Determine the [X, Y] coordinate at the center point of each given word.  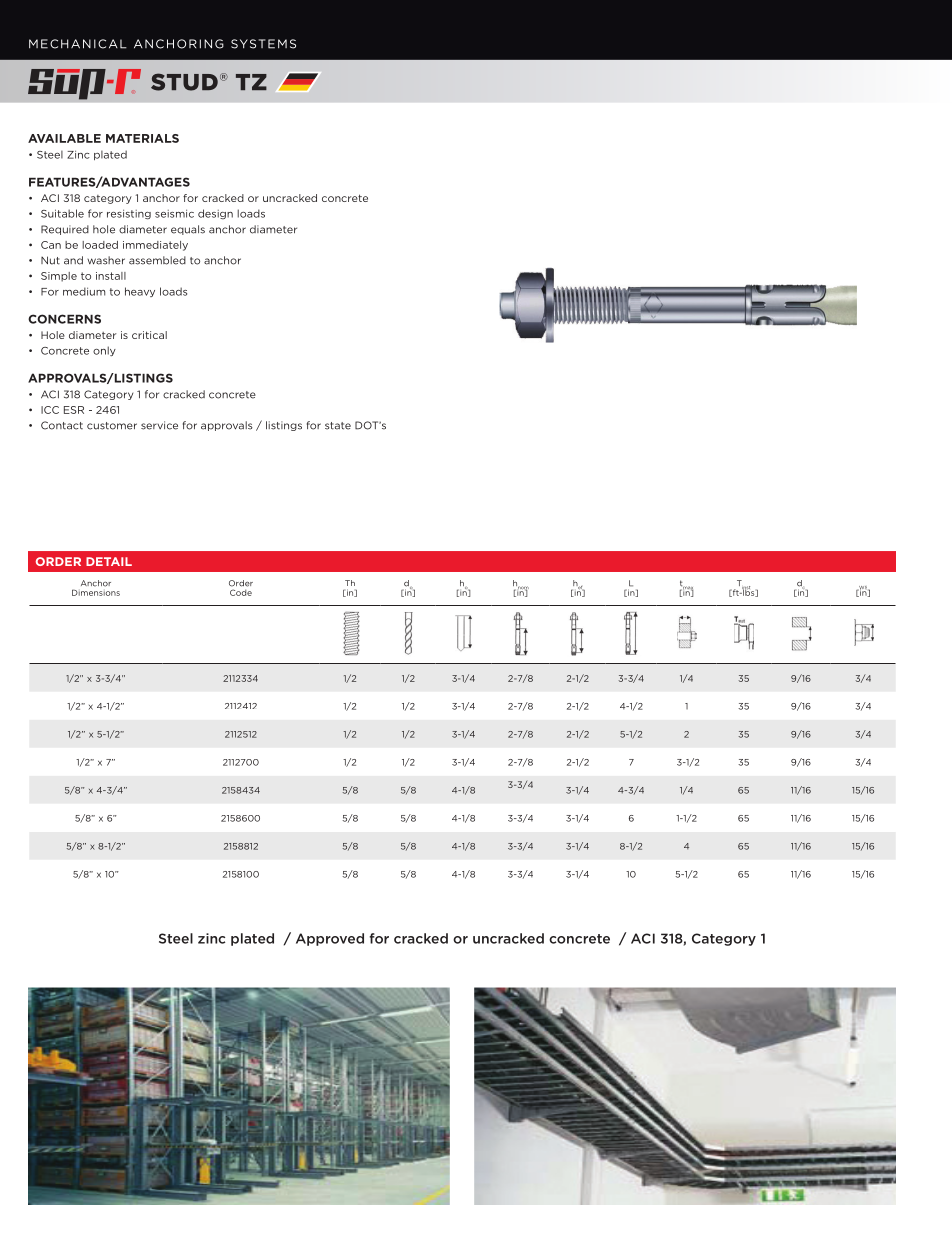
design [215, 214]
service [159, 425]
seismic [174, 213]
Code [241, 592]
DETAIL [109, 561]
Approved [330, 939]
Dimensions [96, 592]
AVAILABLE [64, 138]
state [338, 426]
